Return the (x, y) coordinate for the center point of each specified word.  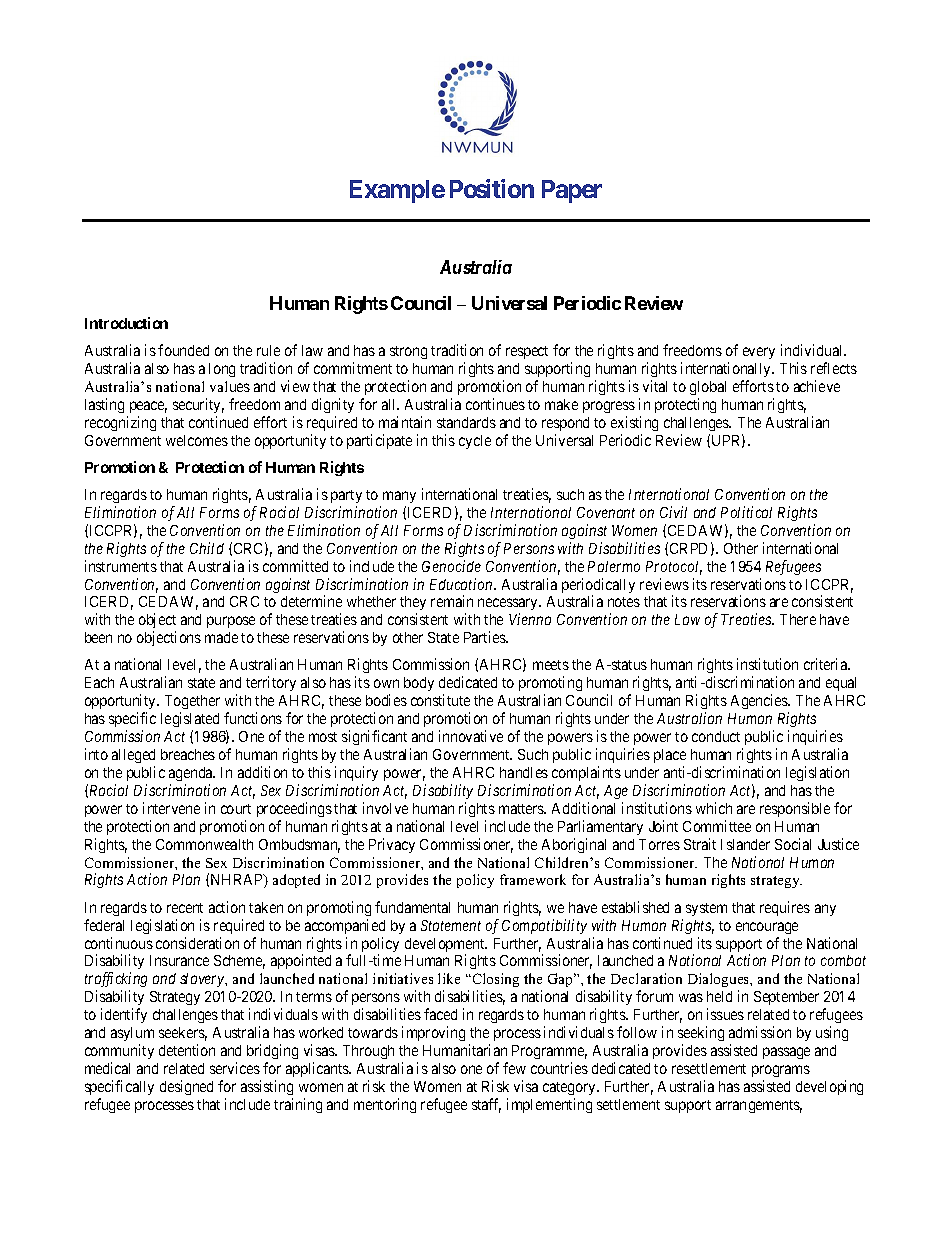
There (798, 619)
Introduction (126, 323)
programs (781, 1071)
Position (492, 188)
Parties (485, 637)
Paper (572, 191)
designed (186, 1087)
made (221, 637)
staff (486, 1105)
